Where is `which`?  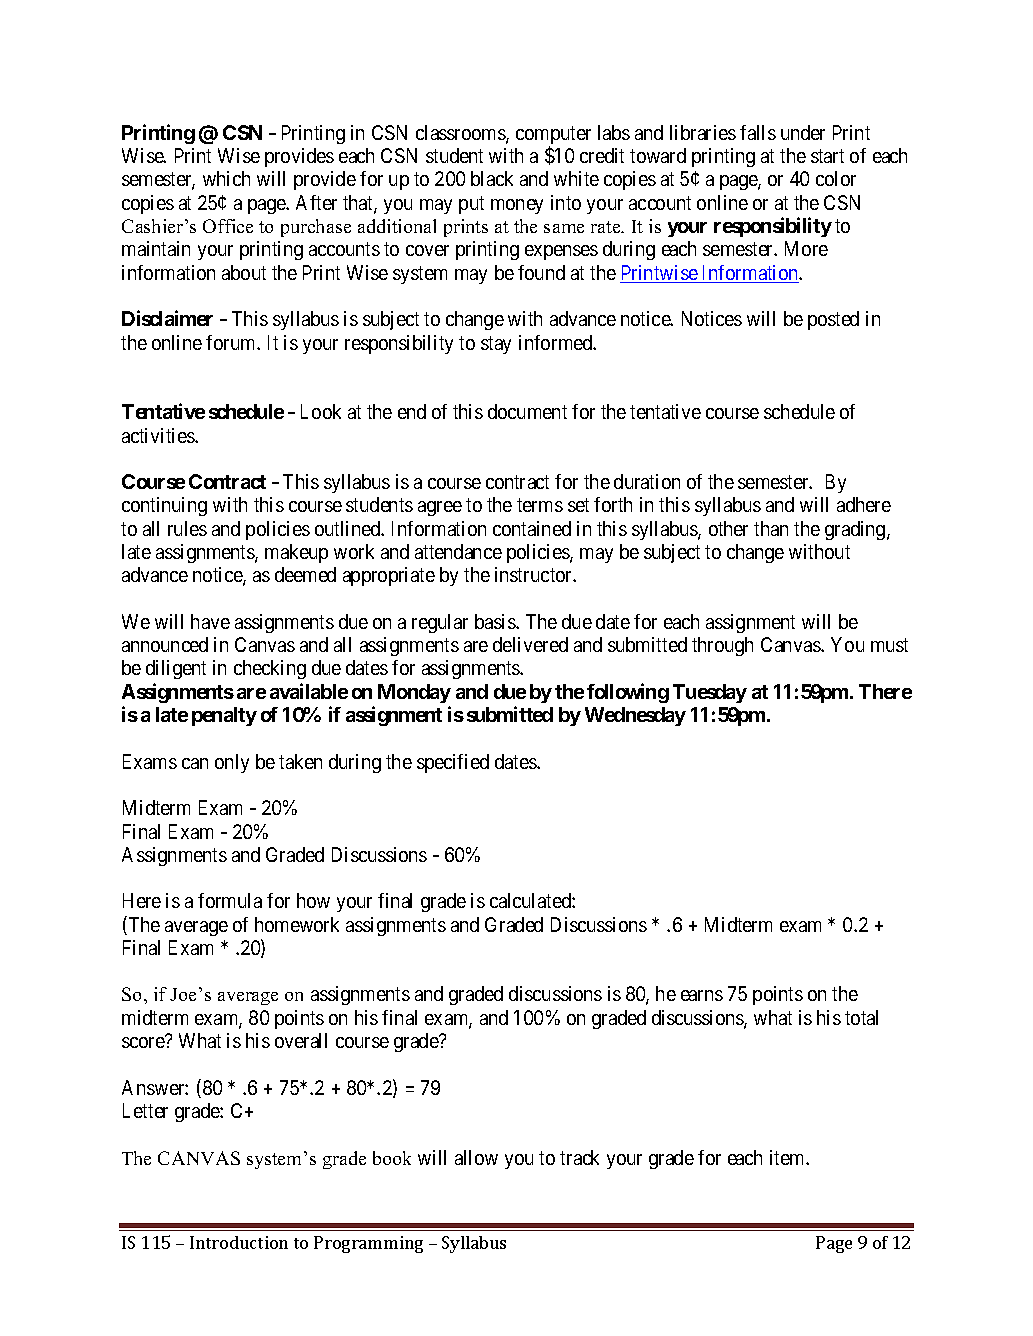 which is located at coordinates (226, 178).
